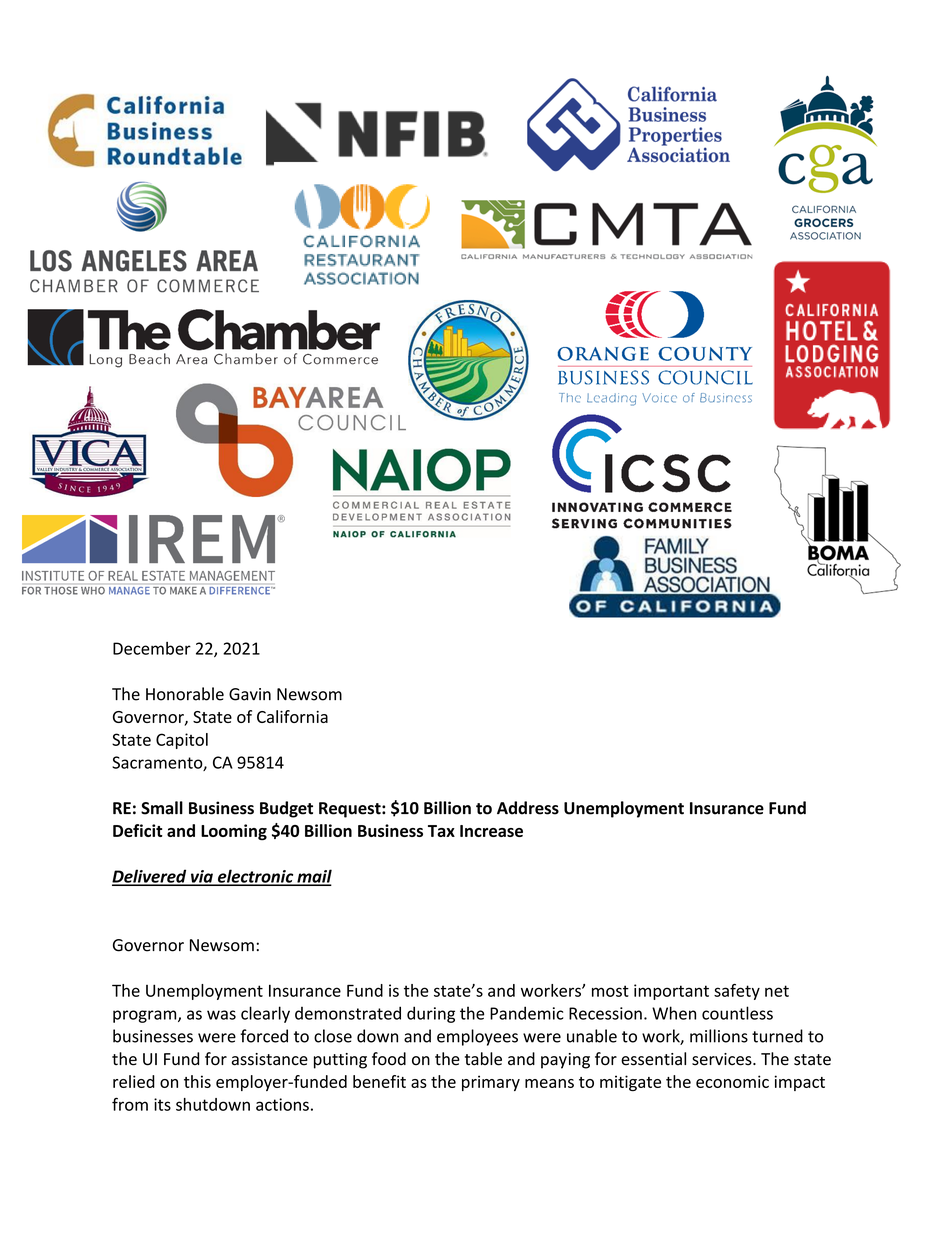  What do you see at coordinates (313, 877) in the screenshot?
I see `mail` at bounding box center [313, 877].
